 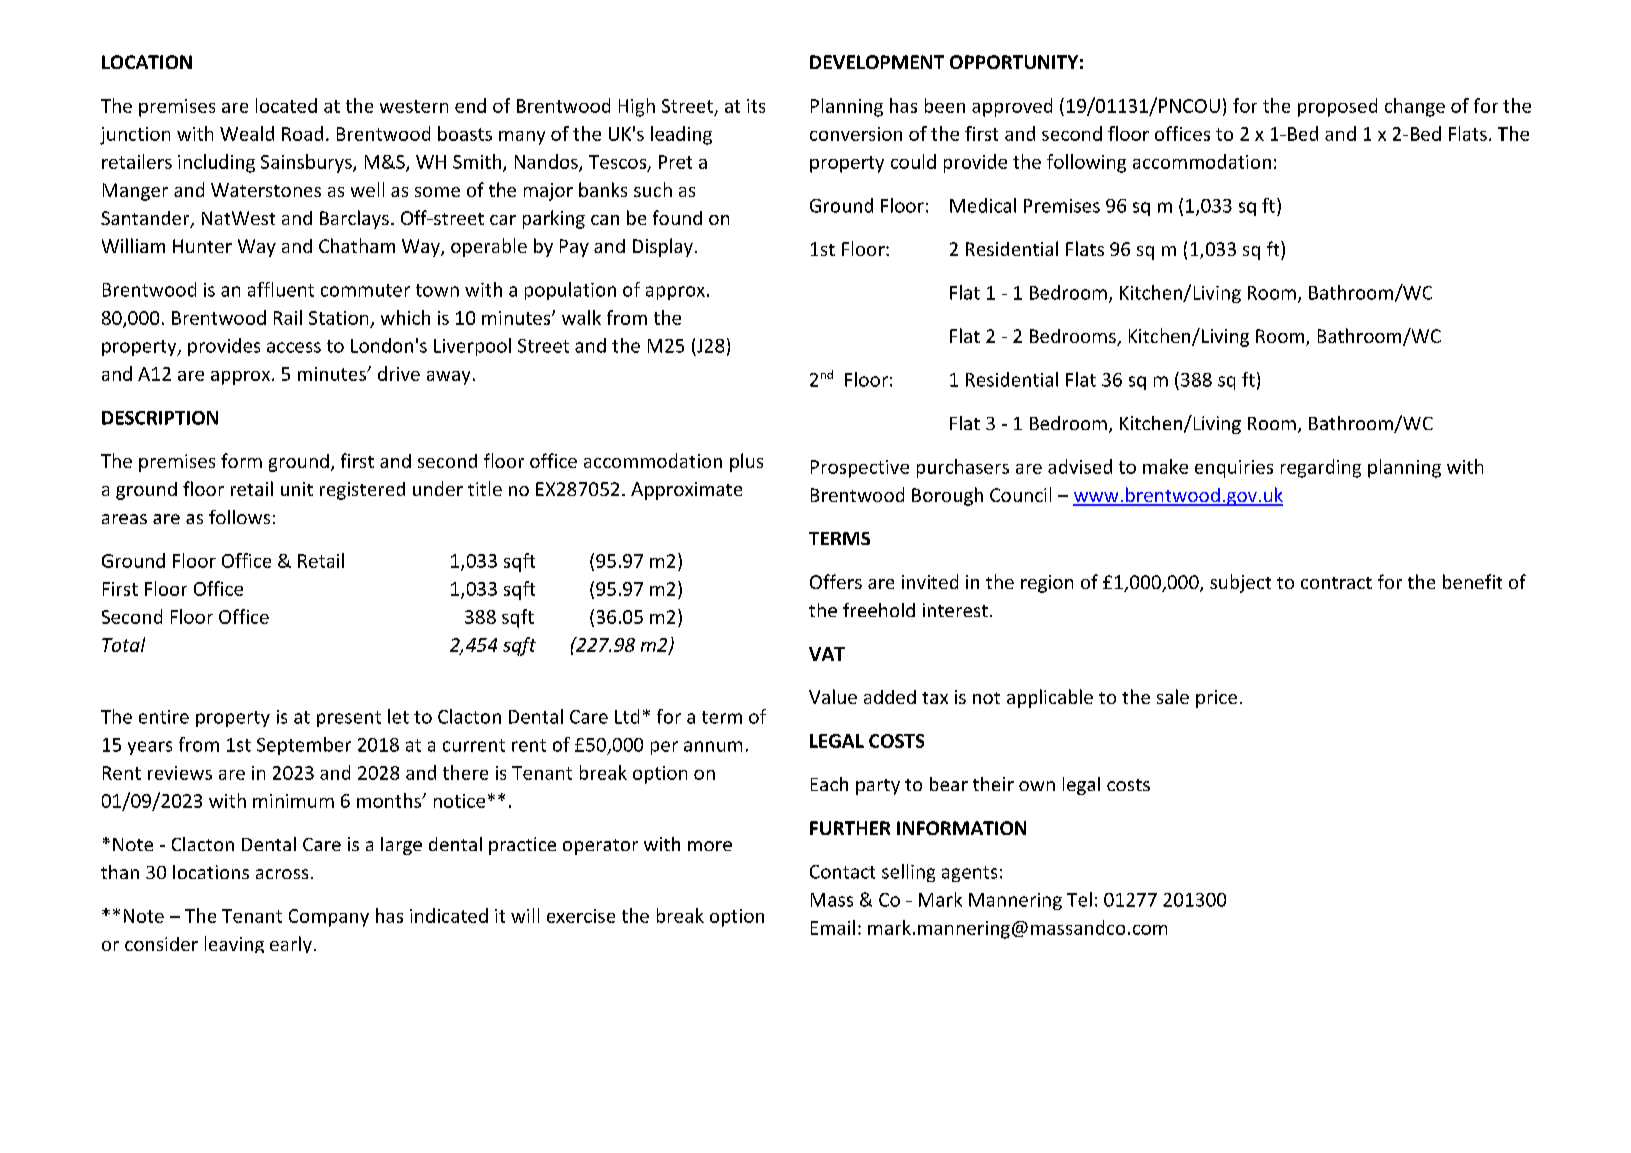 I want to click on Email, so click(x=833, y=927).
